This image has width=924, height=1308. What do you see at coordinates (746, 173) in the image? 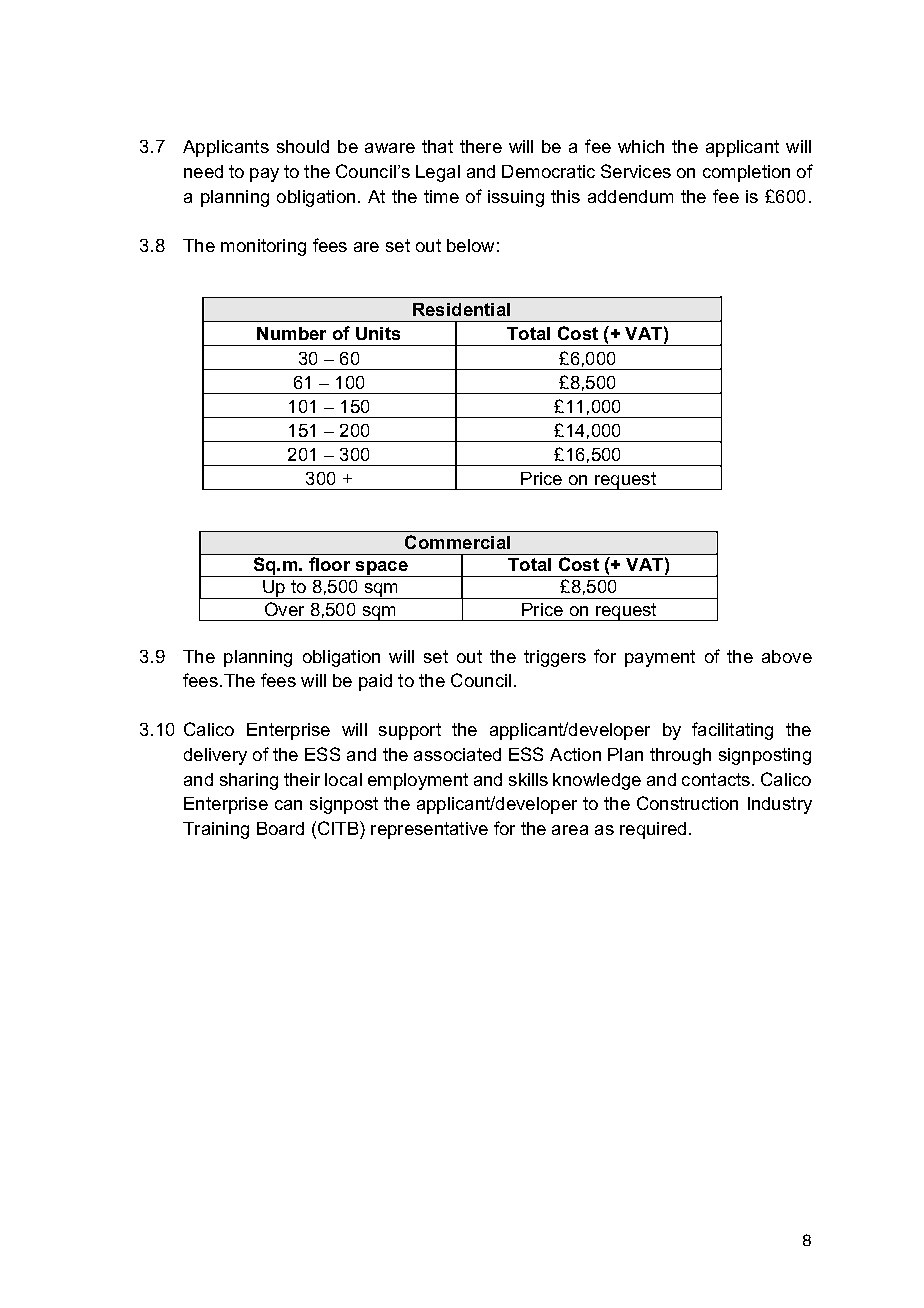
I see `completion` at bounding box center [746, 173].
